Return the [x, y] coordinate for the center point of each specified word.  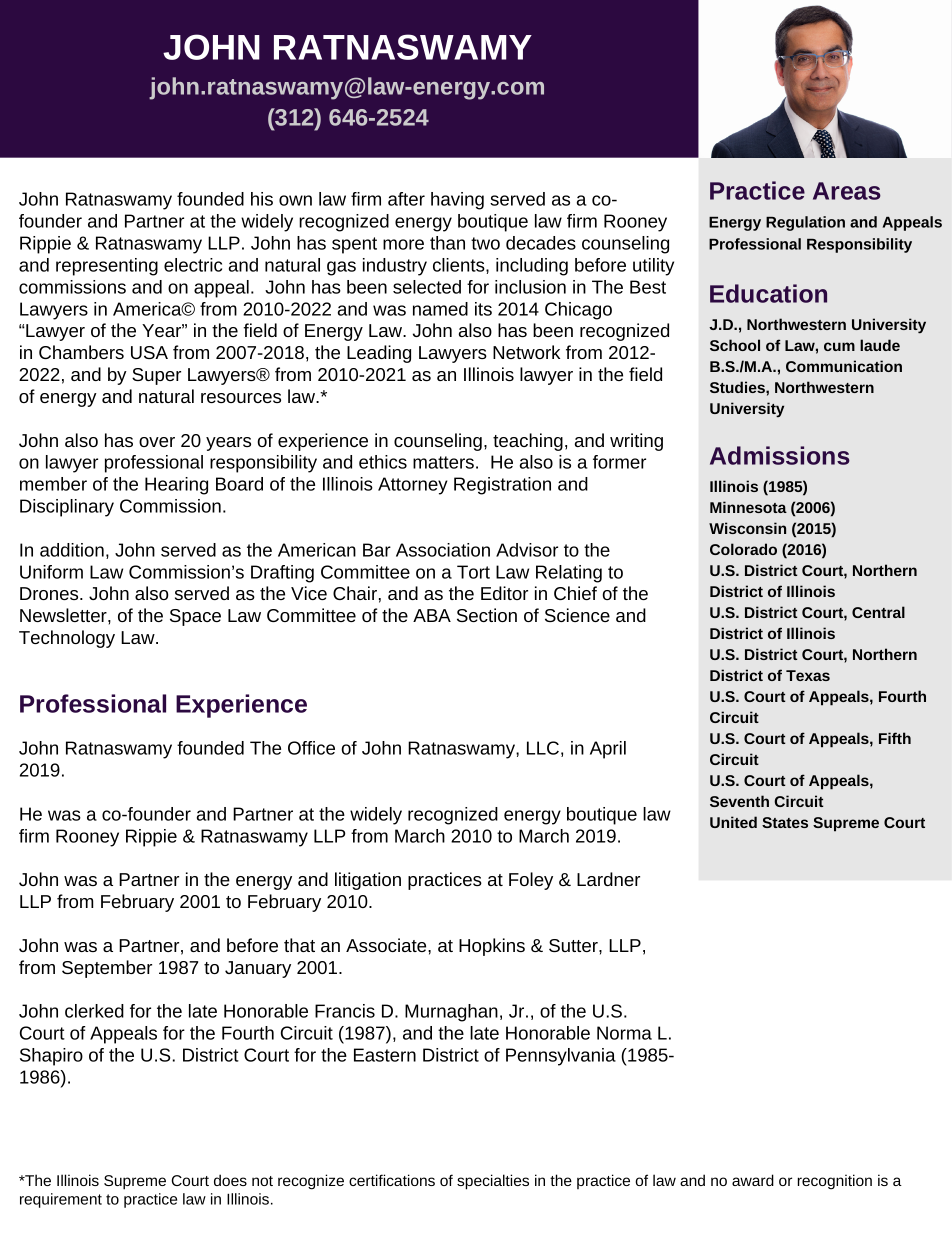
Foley [531, 881]
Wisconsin [747, 528]
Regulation [805, 223]
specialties [493, 1182]
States [785, 822]
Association [443, 550]
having [457, 201]
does [230, 1180]
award [753, 1180]
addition [72, 550]
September [107, 969]
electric [193, 265]
